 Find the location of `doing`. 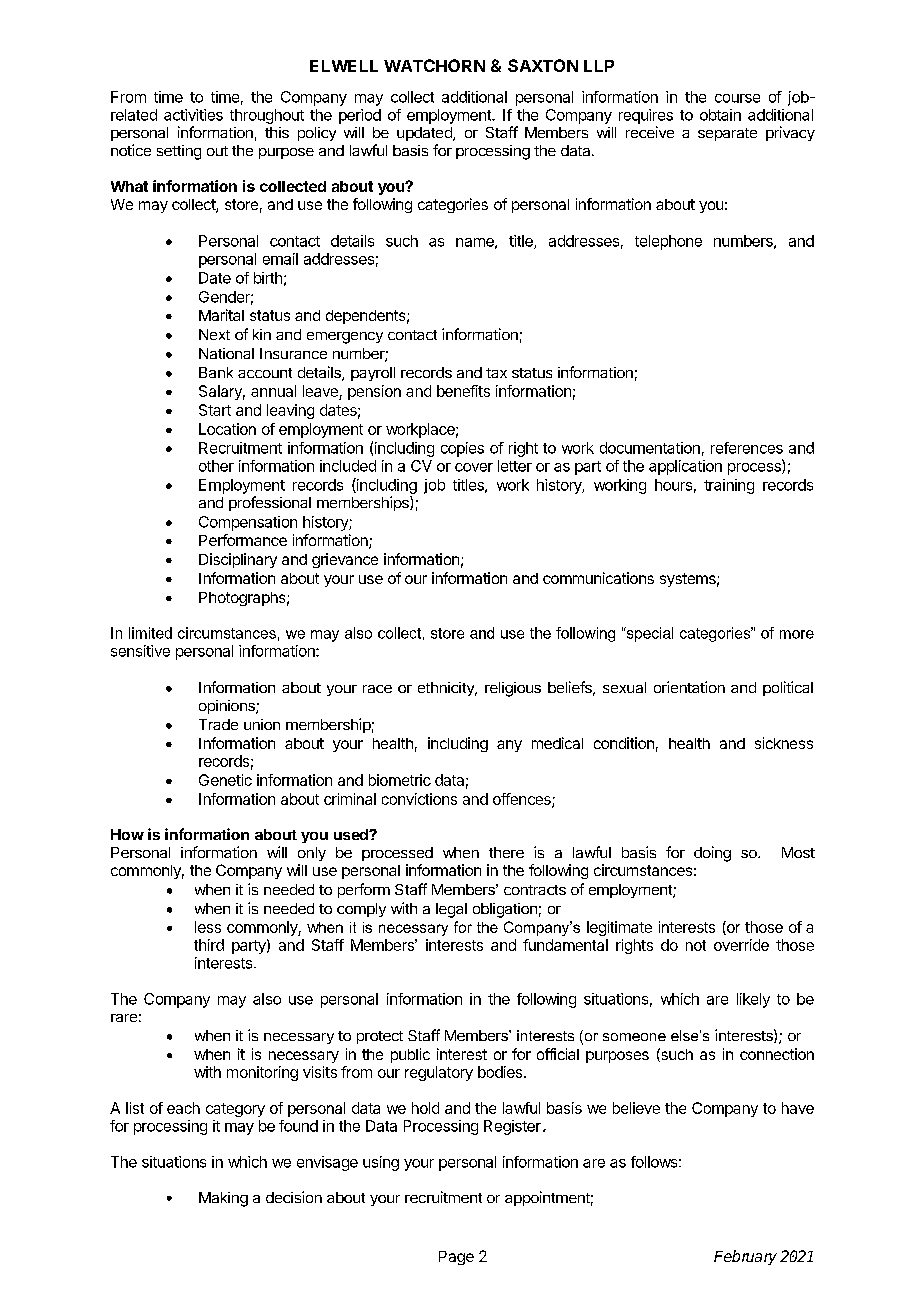

doing is located at coordinates (712, 854).
